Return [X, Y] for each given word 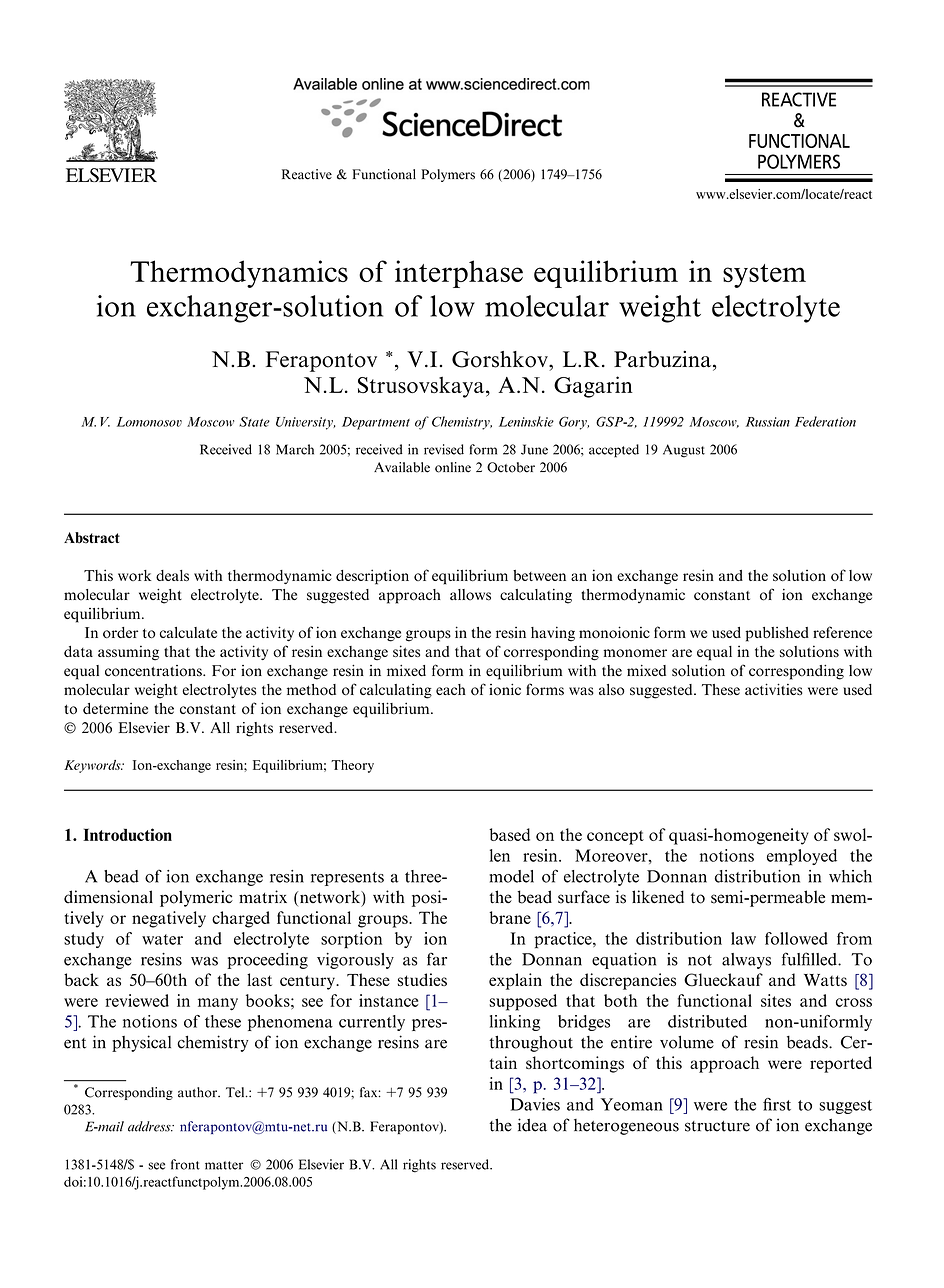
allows [470, 595]
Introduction [127, 834]
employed [802, 857]
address [150, 1126]
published [777, 634]
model [511, 876]
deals [172, 575]
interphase [459, 274]
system [764, 276]
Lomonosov [149, 422]
